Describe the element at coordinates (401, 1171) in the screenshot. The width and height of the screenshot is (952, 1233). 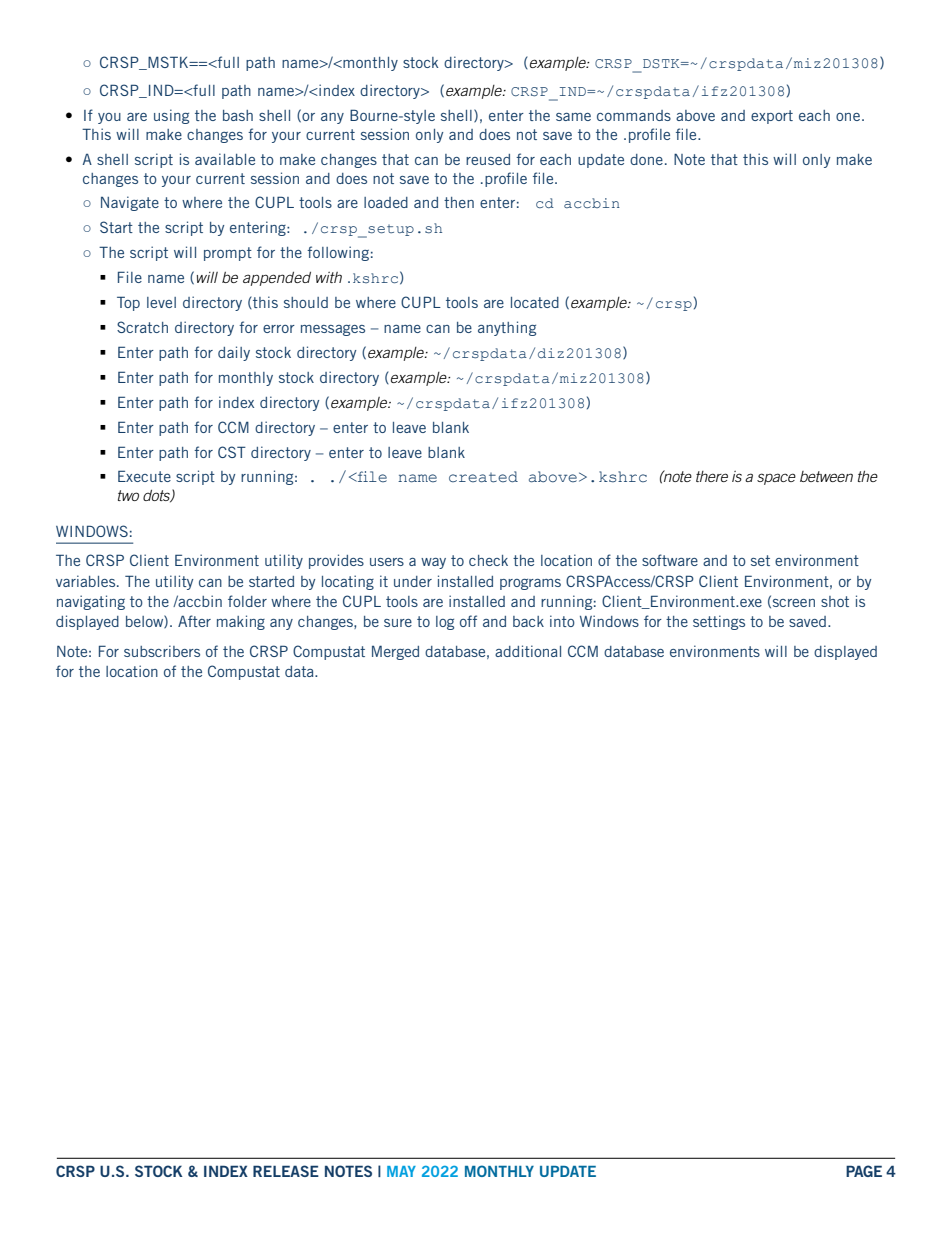
I see `May` at that location.
